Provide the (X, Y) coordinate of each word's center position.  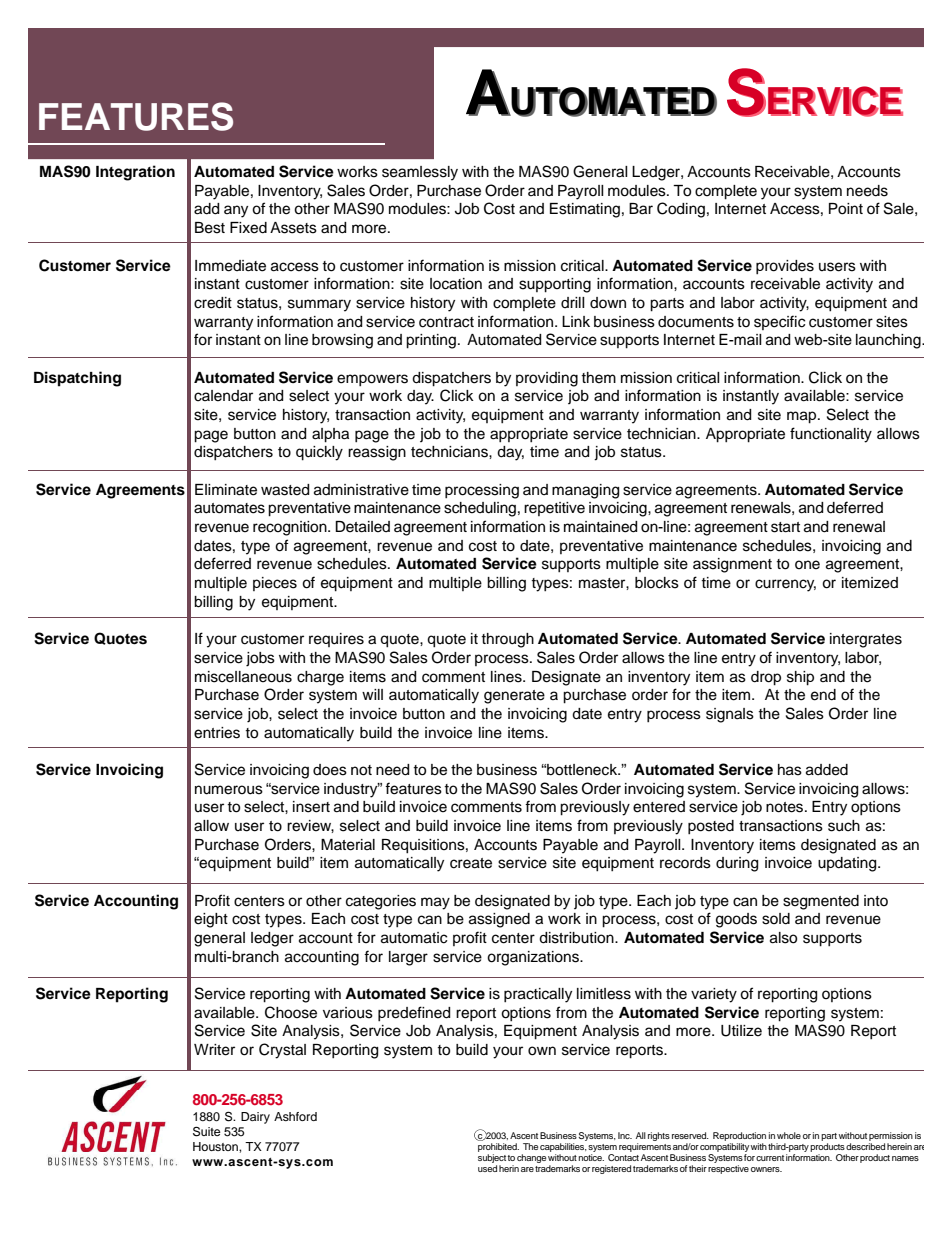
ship (800, 678)
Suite (207, 1131)
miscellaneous (243, 677)
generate (514, 697)
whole (789, 1135)
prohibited (498, 1147)
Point (846, 209)
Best (210, 228)
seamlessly (420, 173)
